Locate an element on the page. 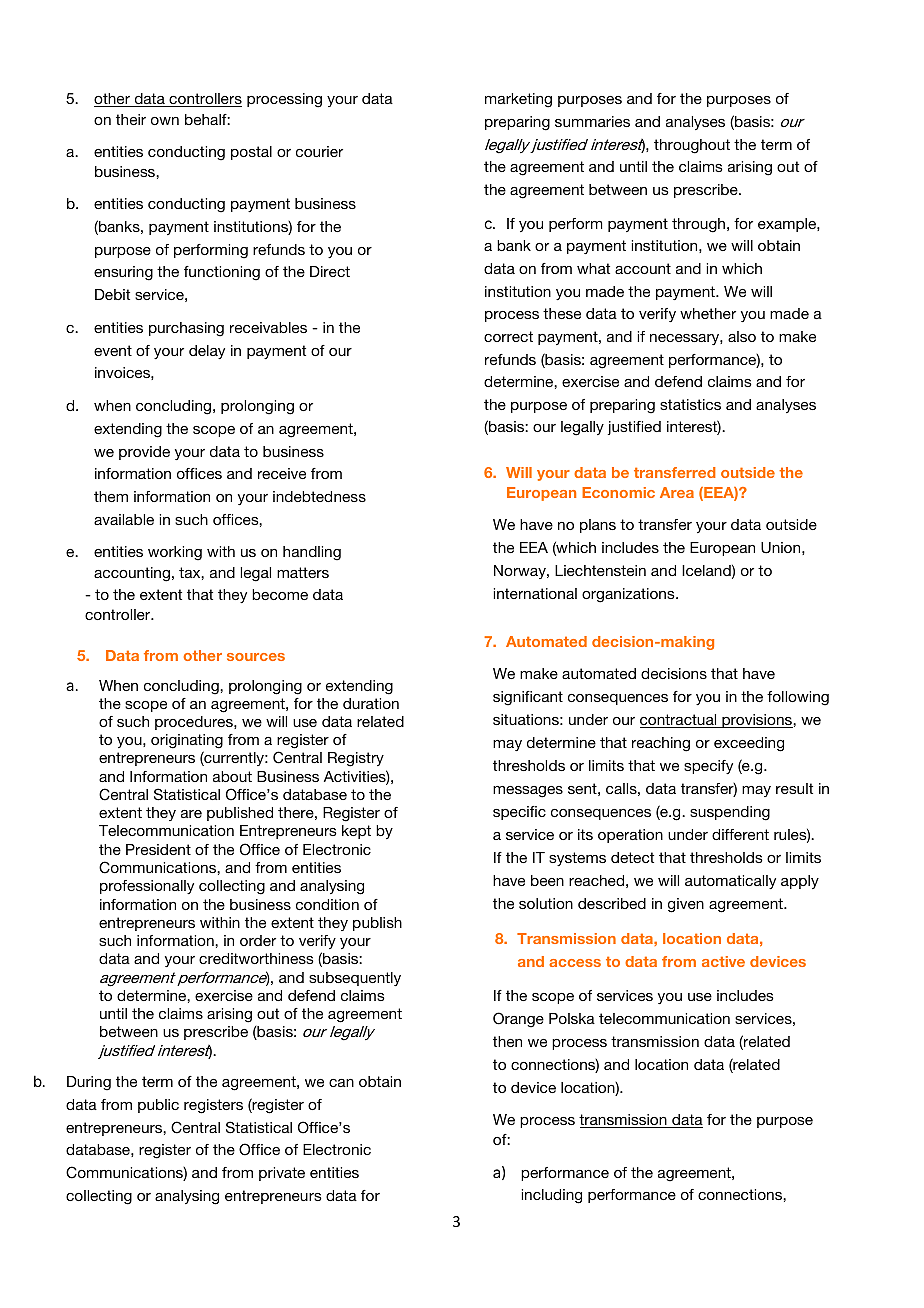 The image size is (924, 1308). own is located at coordinates (165, 121).
